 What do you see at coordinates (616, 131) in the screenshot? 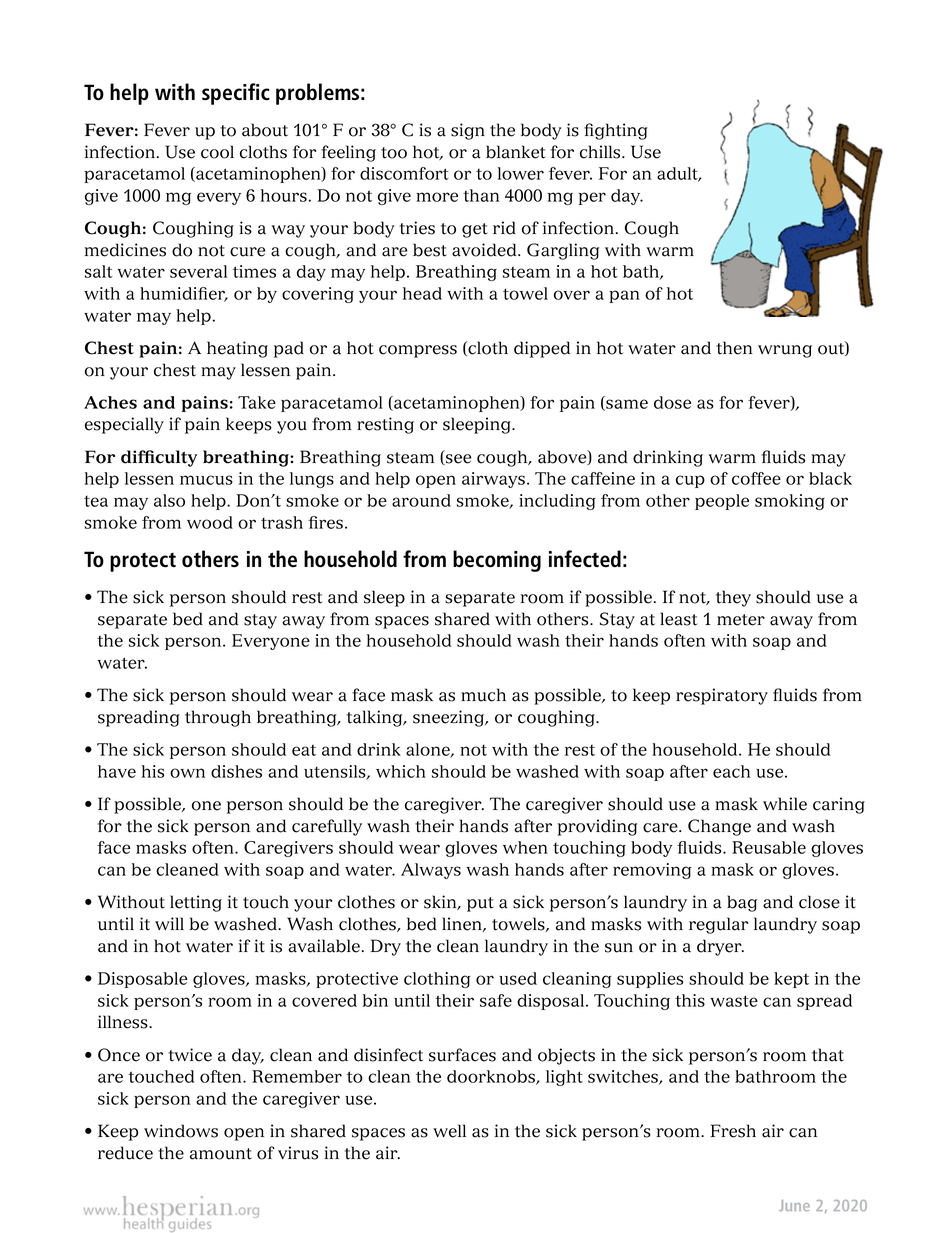
I see `fighting` at bounding box center [616, 131].
